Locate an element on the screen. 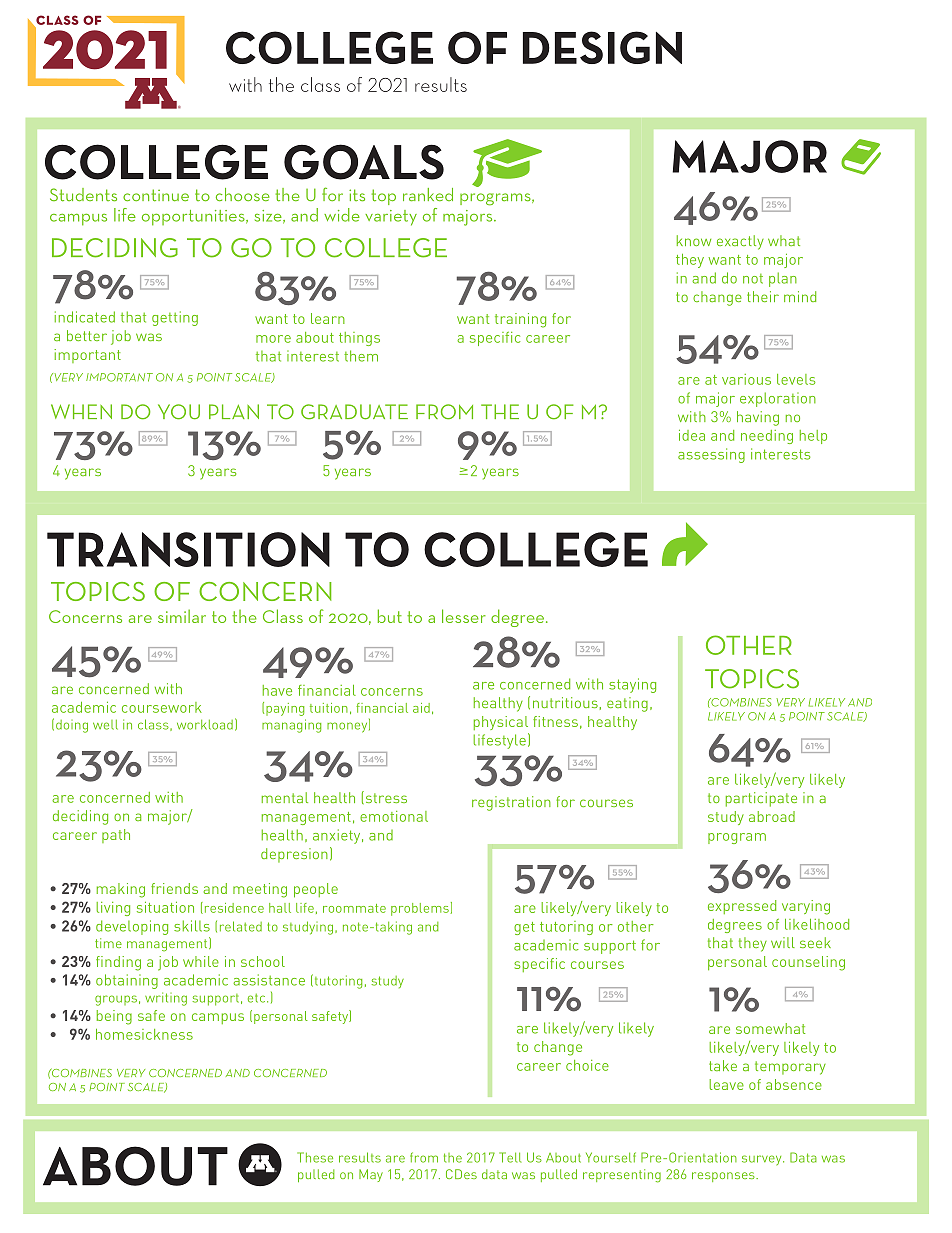 The image size is (952, 1233). Tell is located at coordinates (510, 1157).
